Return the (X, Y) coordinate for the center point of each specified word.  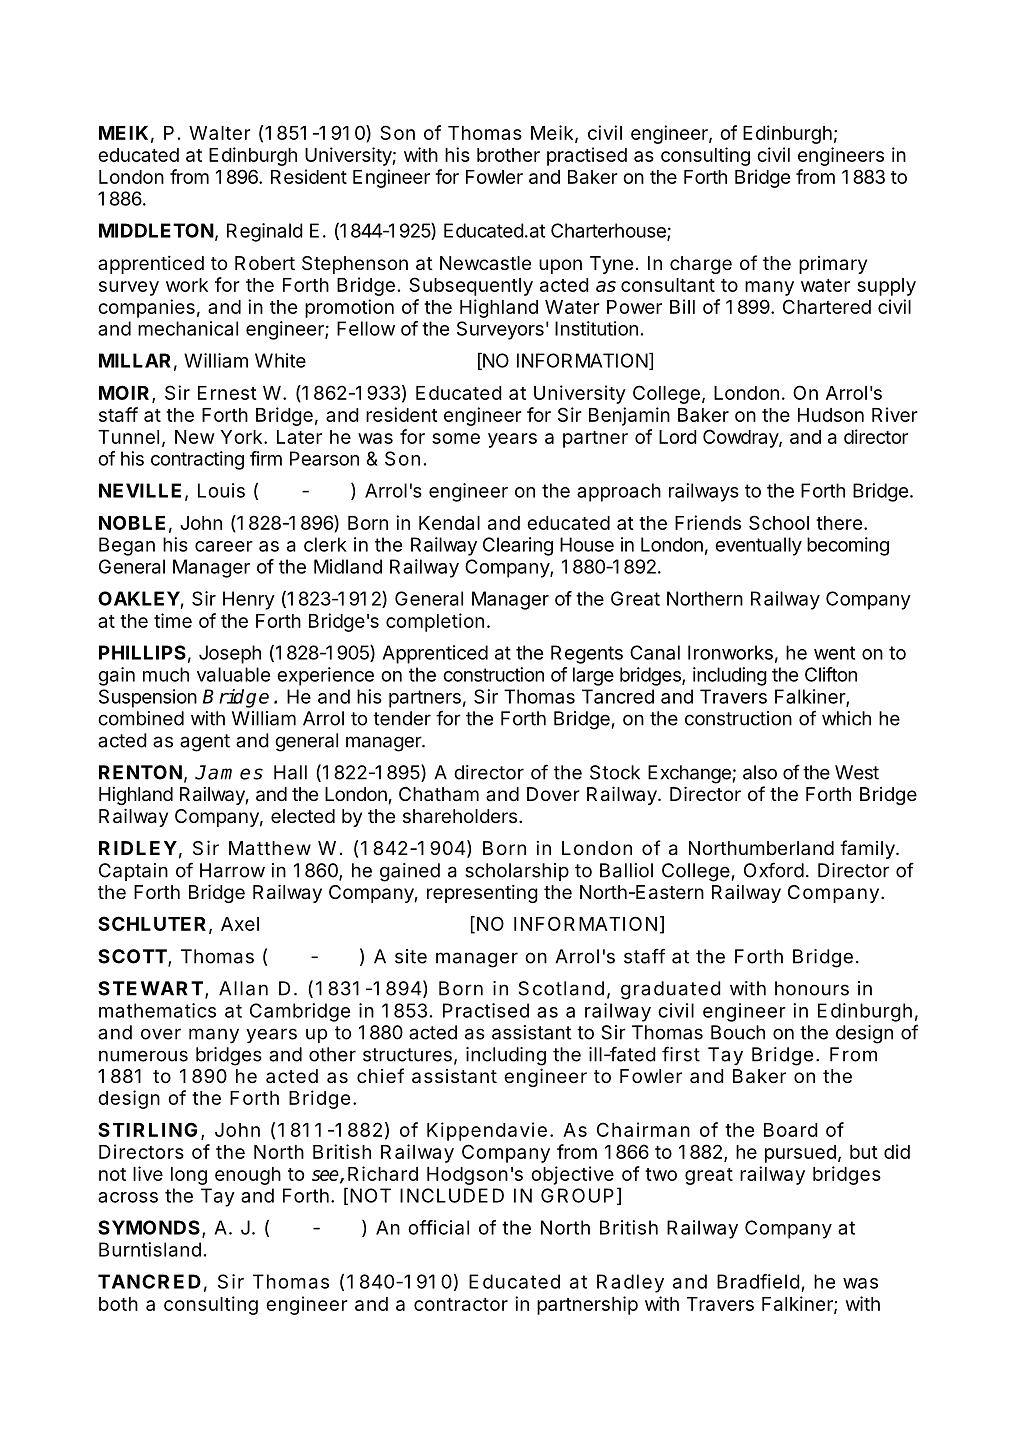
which (846, 718)
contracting (197, 460)
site (411, 956)
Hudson (831, 415)
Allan (243, 988)
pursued (800, 1154)
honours (812, 988)
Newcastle (485, 263)
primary (833, 265)
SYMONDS (149, 1227)
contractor (461, 1304)
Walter (220, 133)
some (456, 438)
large (593, 676)
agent (205, 743)
